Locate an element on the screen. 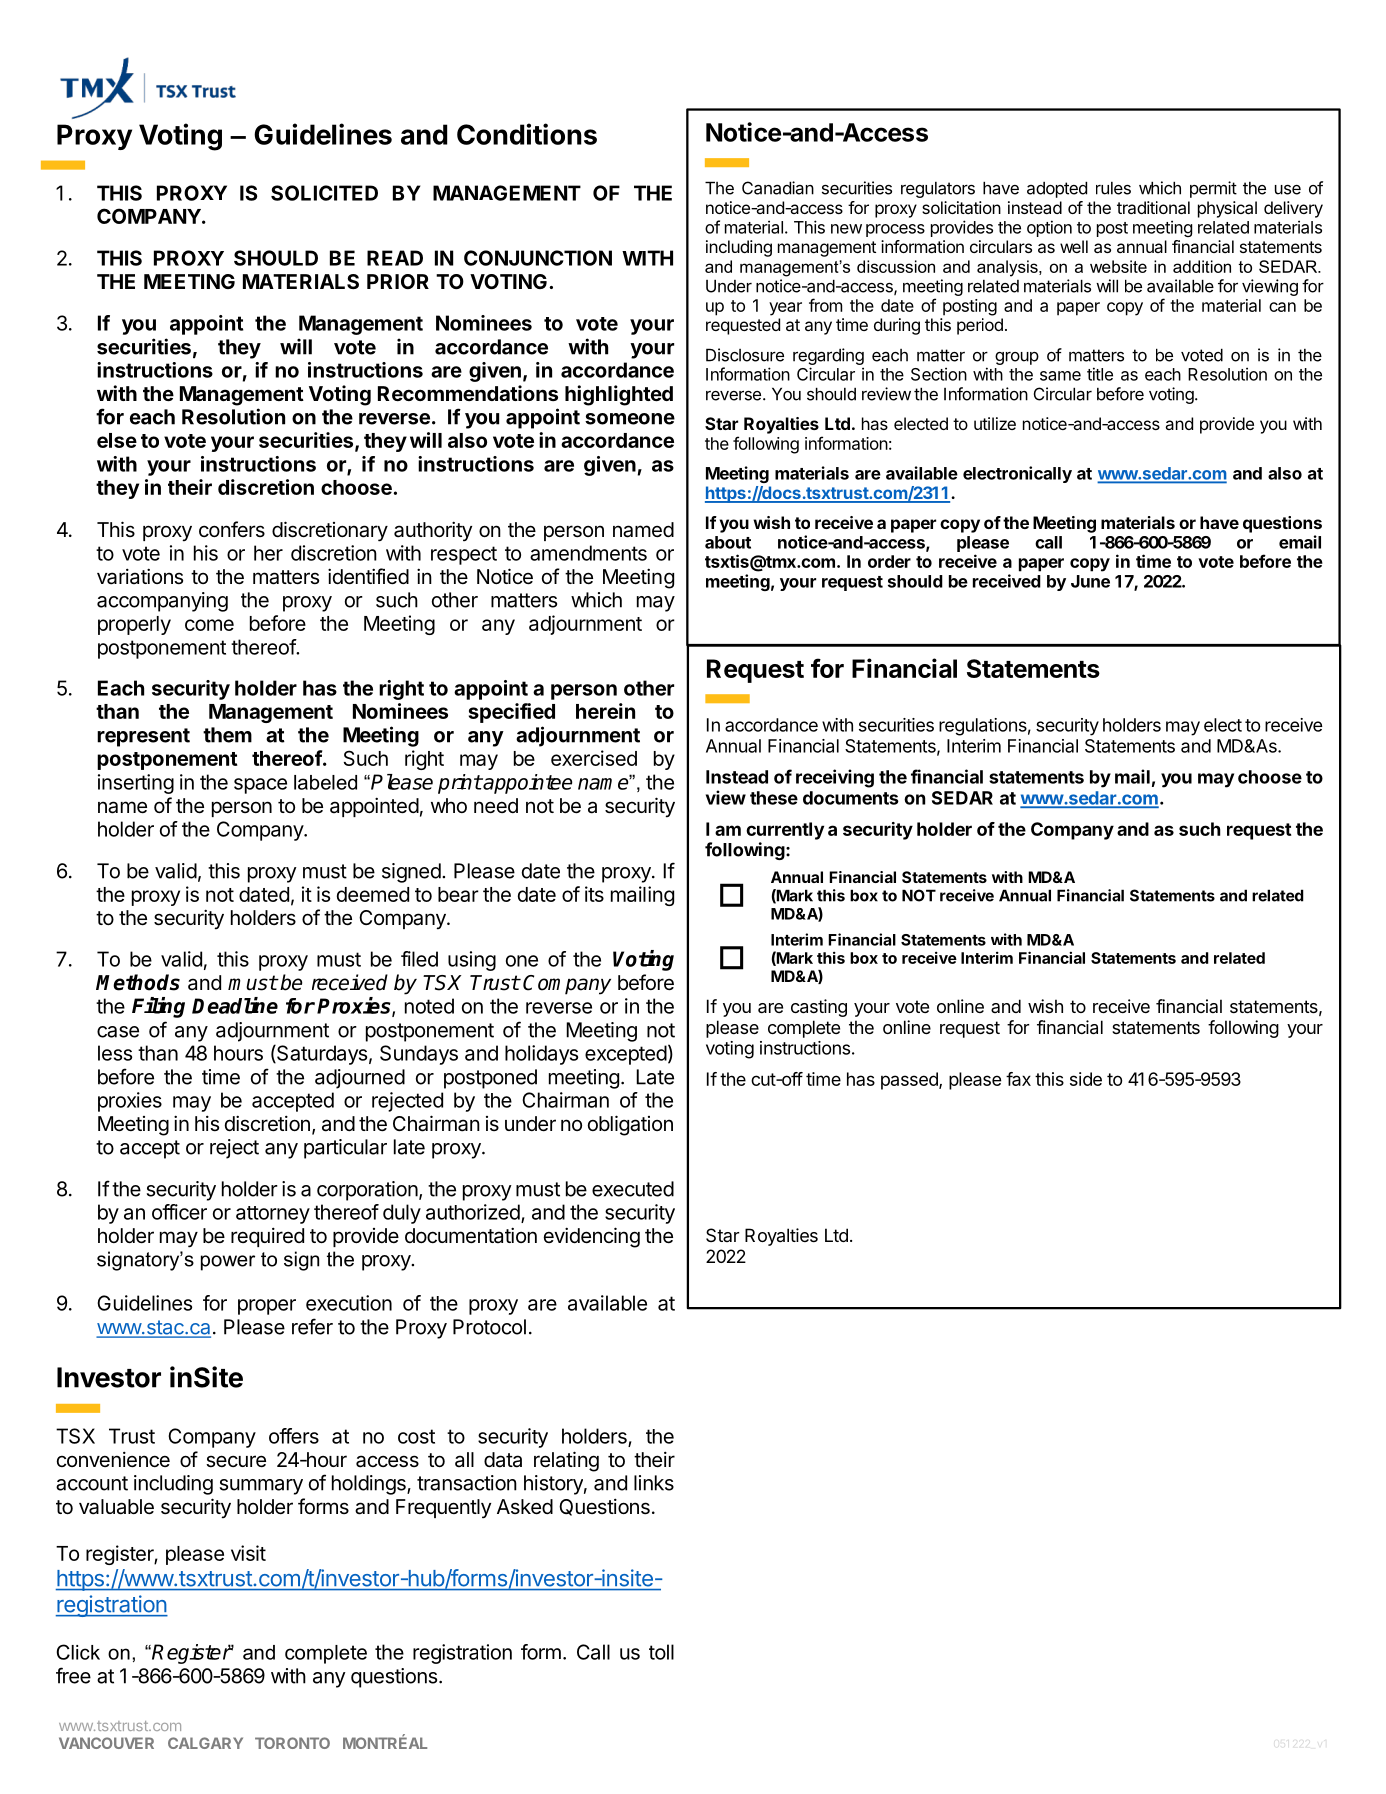  rules is located at coordinates (1113, 188).
